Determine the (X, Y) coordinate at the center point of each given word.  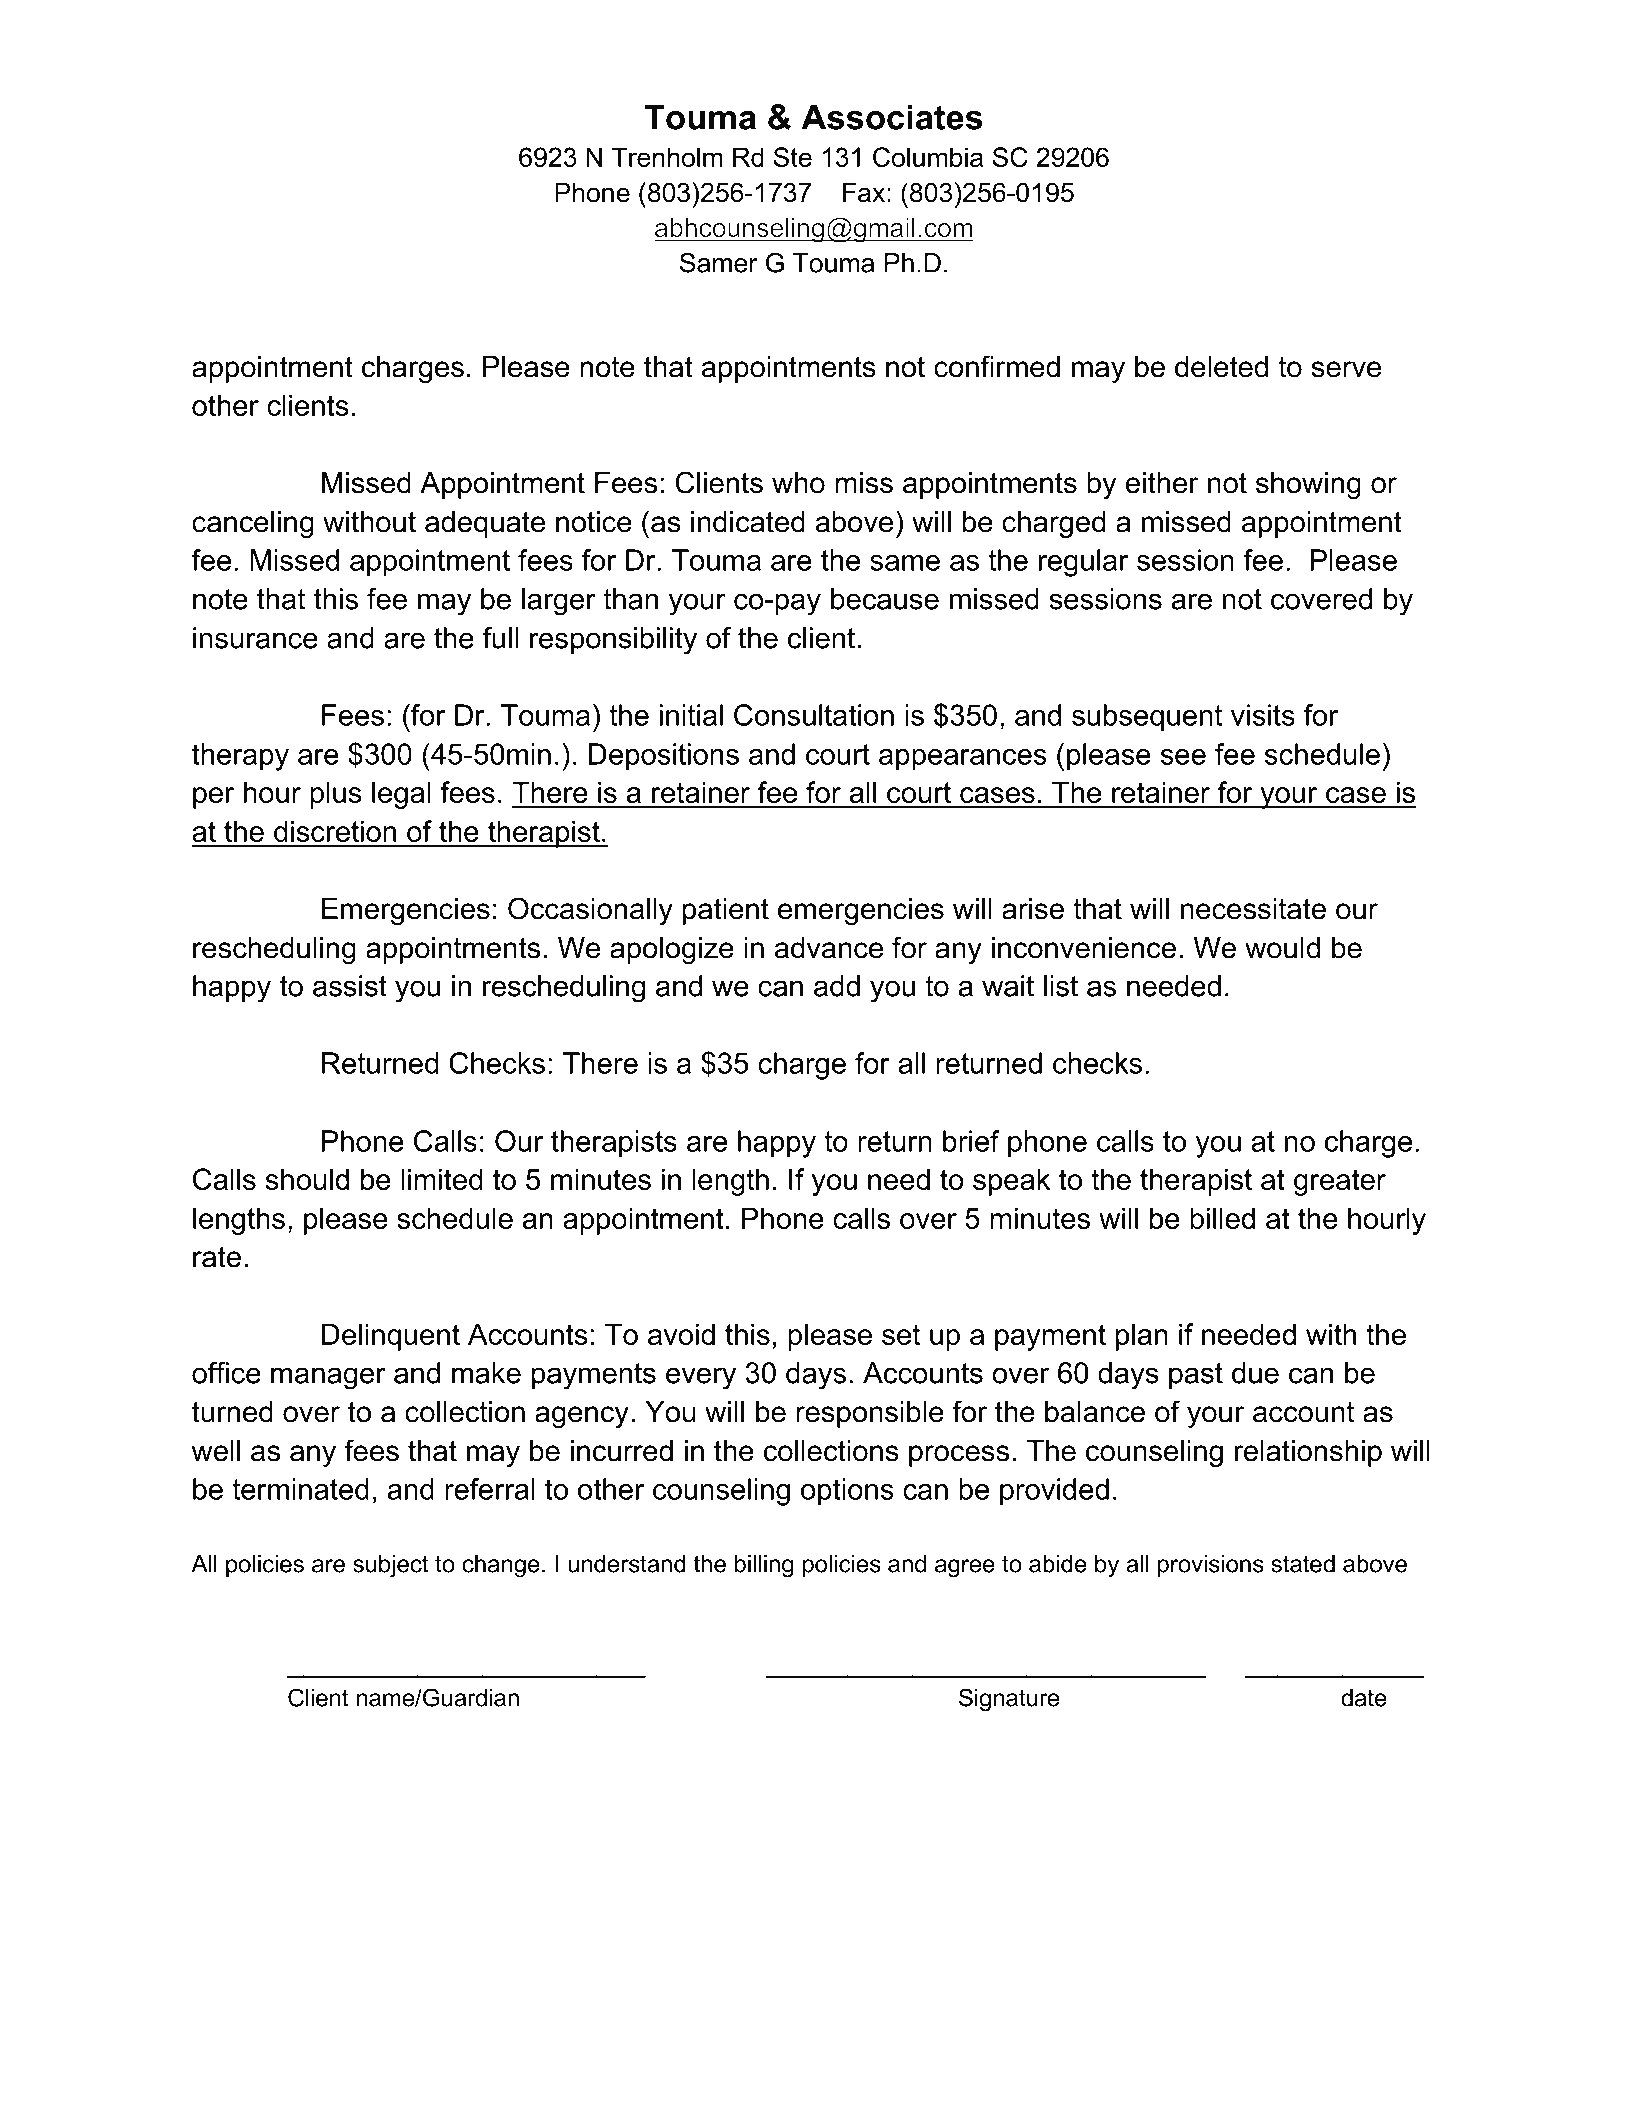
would (1282, 948)
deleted (1221, 367)
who (798, 483)
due (1255, 1373)
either (1162, 483)
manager (328, 1378)
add (837, 986)
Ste (793, 157)
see (1183, 757)
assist (350, 986)
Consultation (814, 715)
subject (390, 1566)
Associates (892, 117)
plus (336, 795)
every (701, 1378)
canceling (253, 524)
